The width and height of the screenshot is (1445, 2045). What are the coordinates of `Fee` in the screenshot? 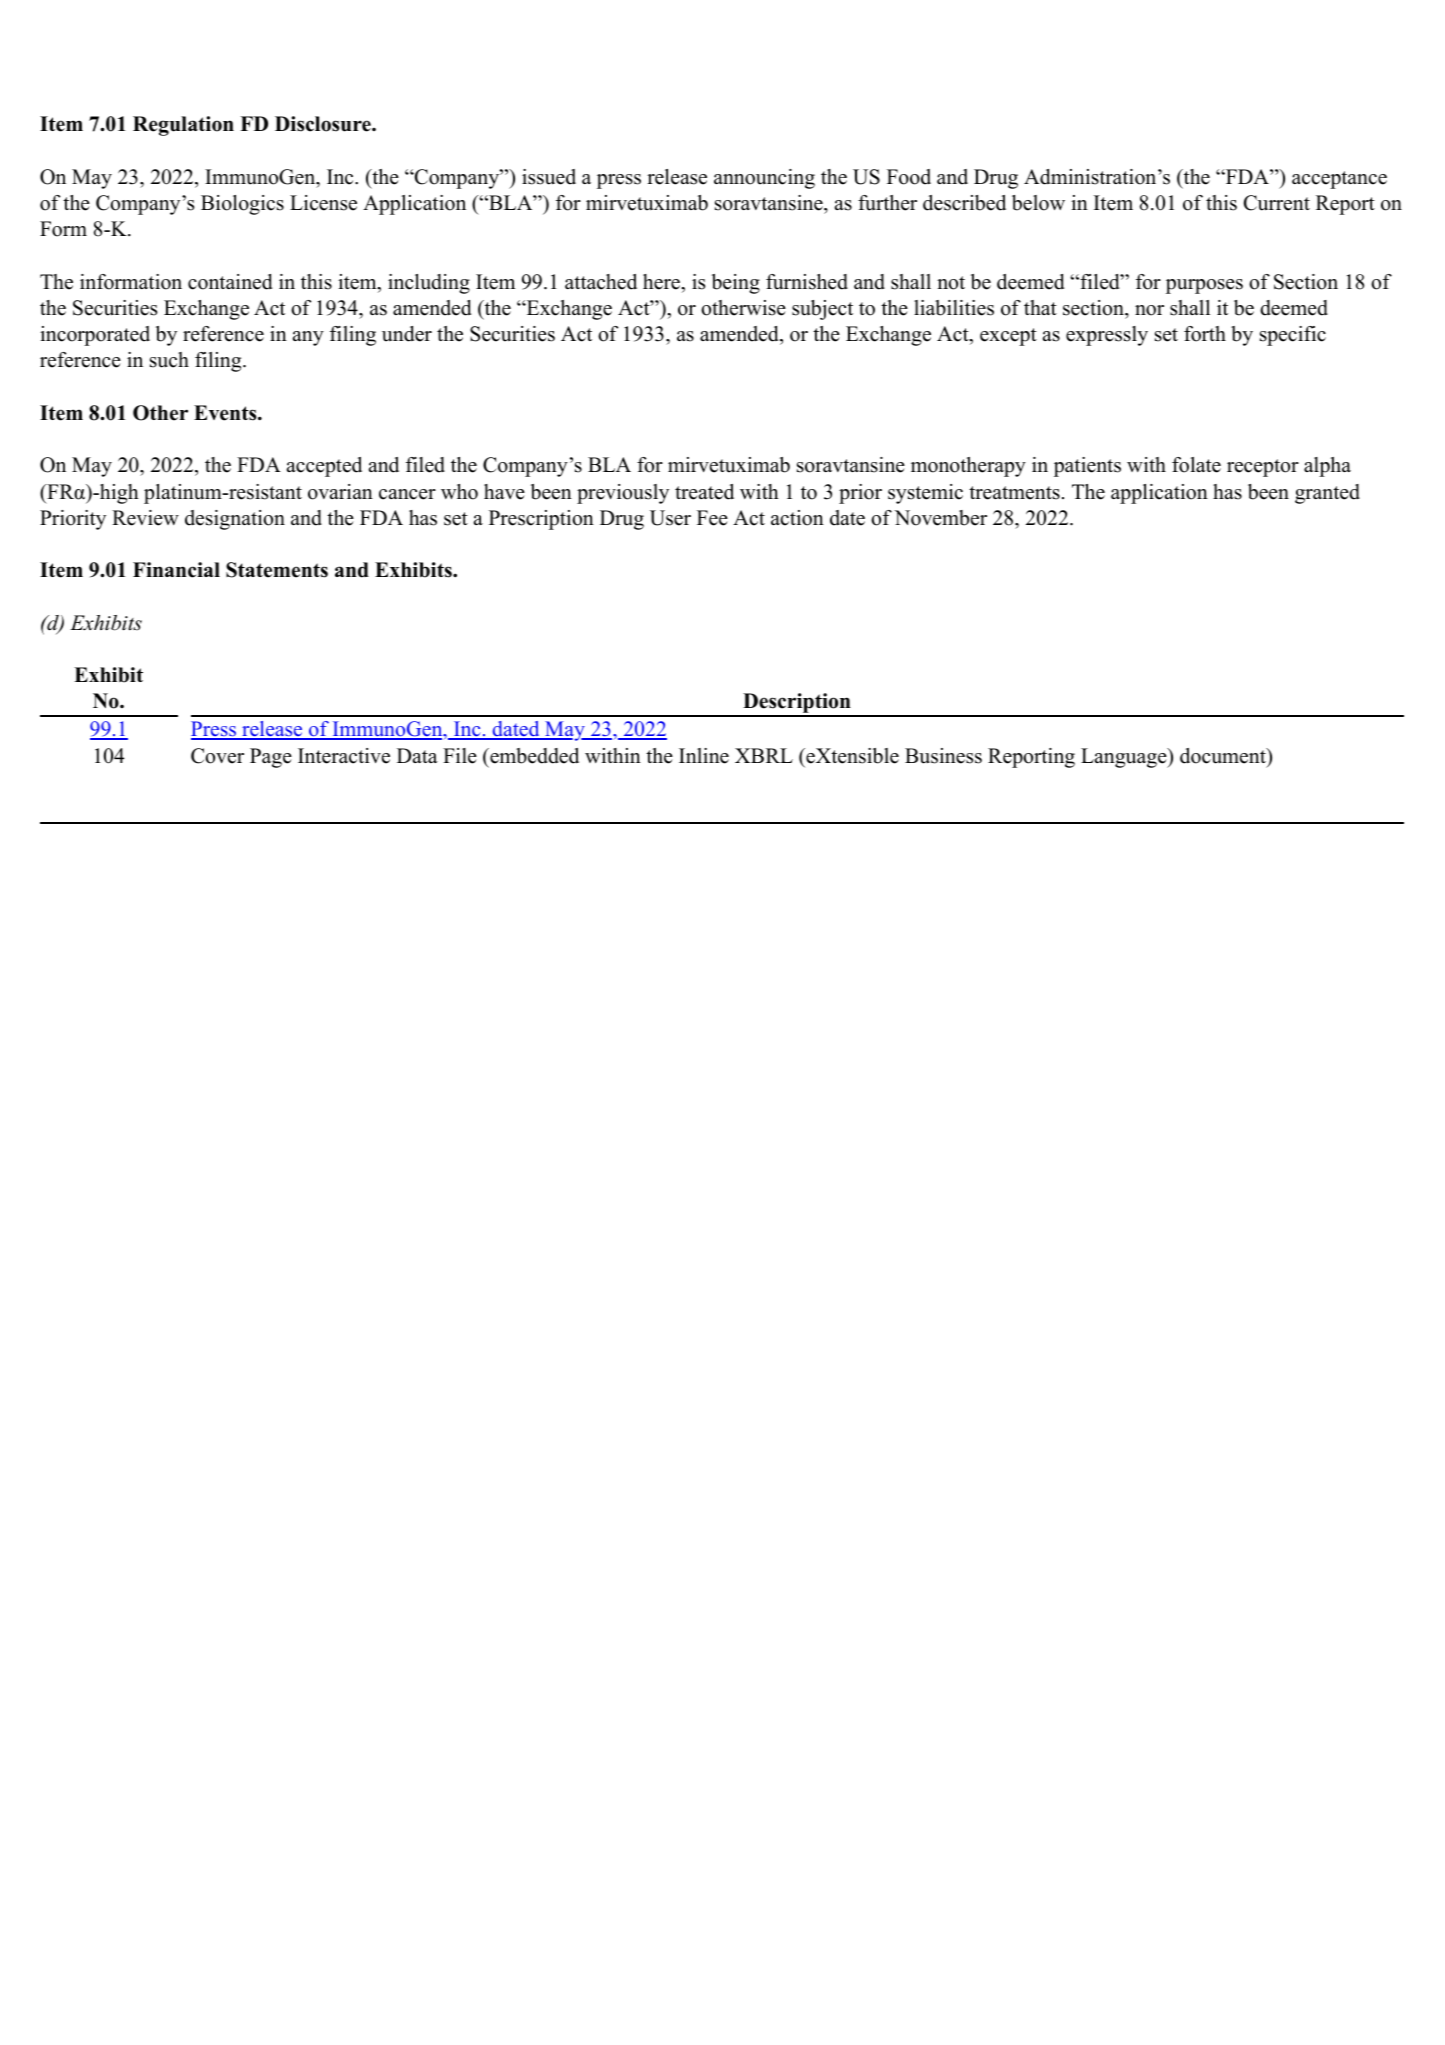 It's located at (712, 518).
